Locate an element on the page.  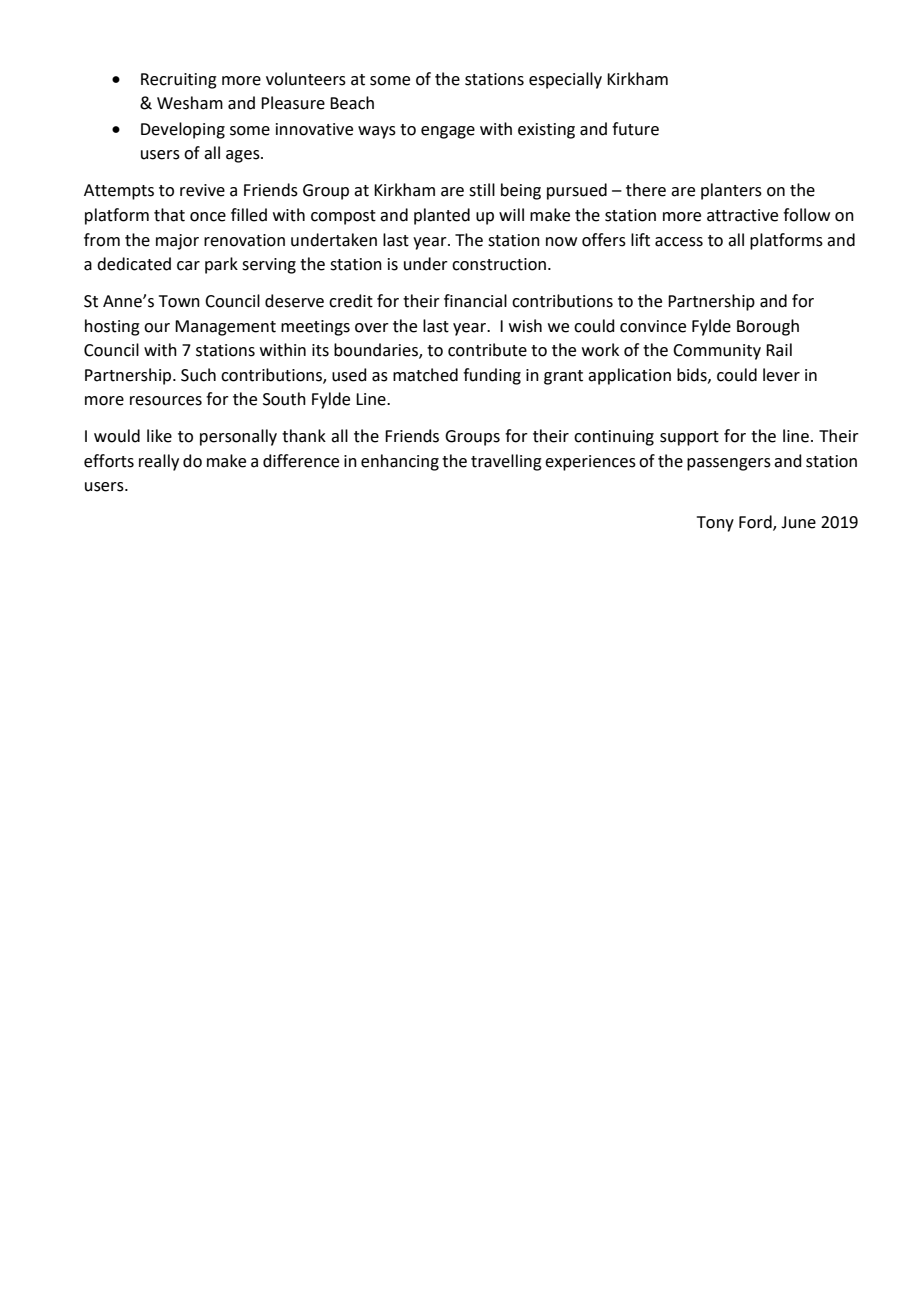
travelling is located at coordinates (506, 462).
